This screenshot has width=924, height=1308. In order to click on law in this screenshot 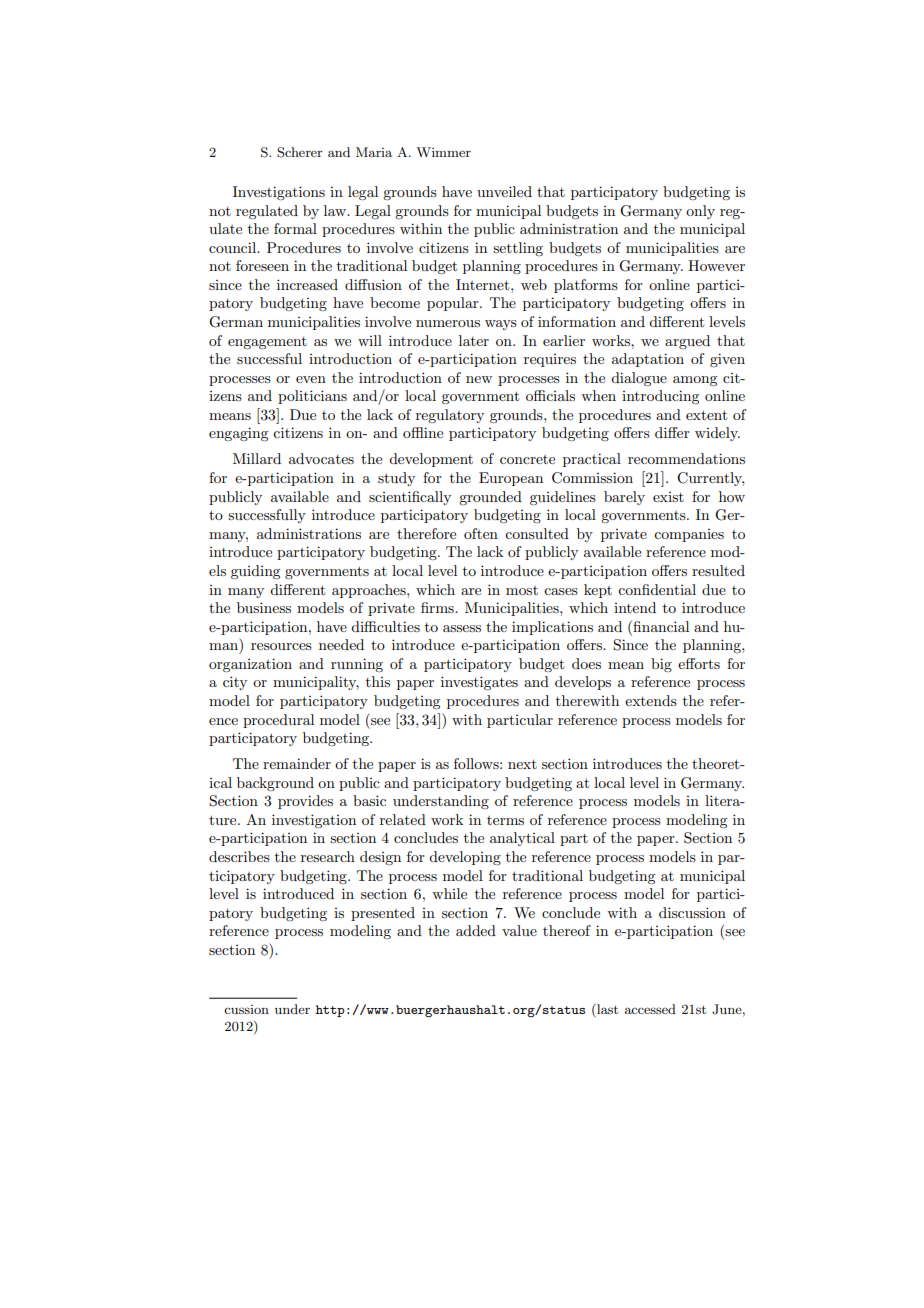, I will do `click(336, 210)`.
